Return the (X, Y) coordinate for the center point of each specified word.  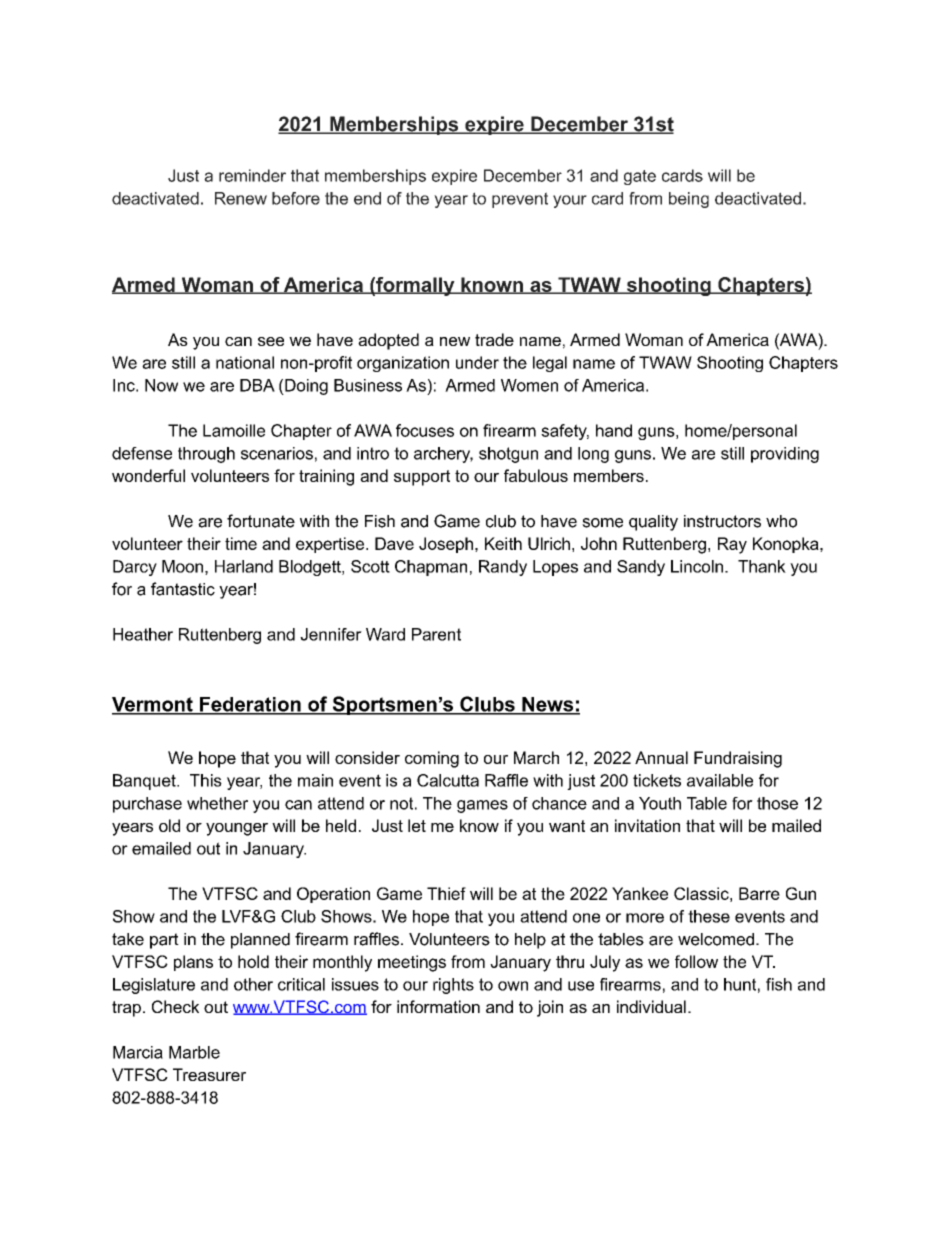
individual (651, 1006)
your (570, 201)
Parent (436, 634)
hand (614, 430)
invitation (647, 825)
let (417, 825)
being (689, 200)
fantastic (183, 589)
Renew (241, 198)
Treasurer (209, 1074)
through (206, 455)
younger (237, 829)
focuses (425, 430)
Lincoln (697, 566)
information (438, 1006)
